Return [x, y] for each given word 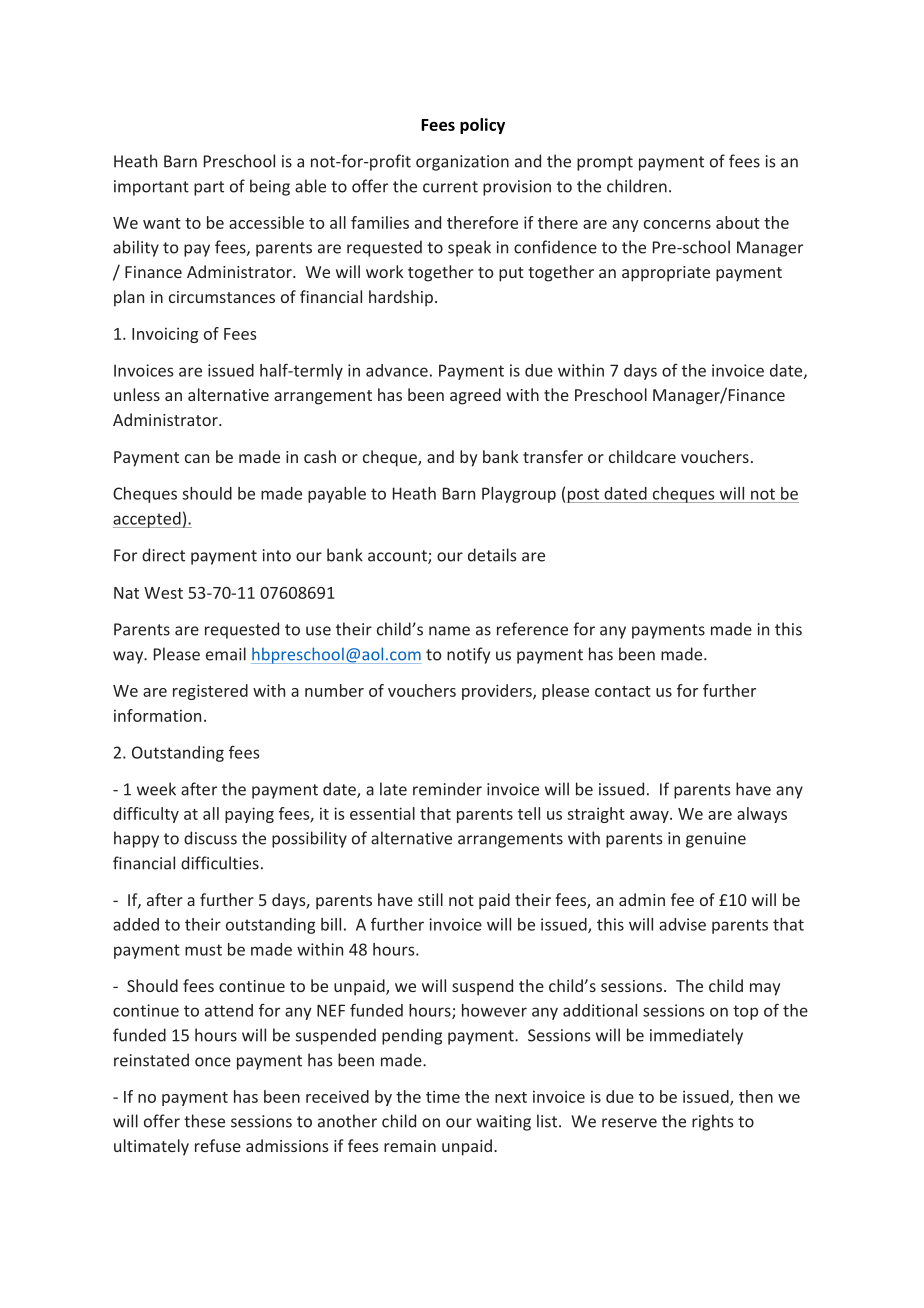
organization [462, 163]
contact [623, 691]
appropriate [666, 274]
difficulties [220, 863]
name [449, 631]
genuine [716, 840]
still [430, 899]
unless [137, 394]
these [204, 1121]
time [443, 1096]
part [209, 188]
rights [712, 1122]
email [226, 654]
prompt [605, 163]
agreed [475, 396]
